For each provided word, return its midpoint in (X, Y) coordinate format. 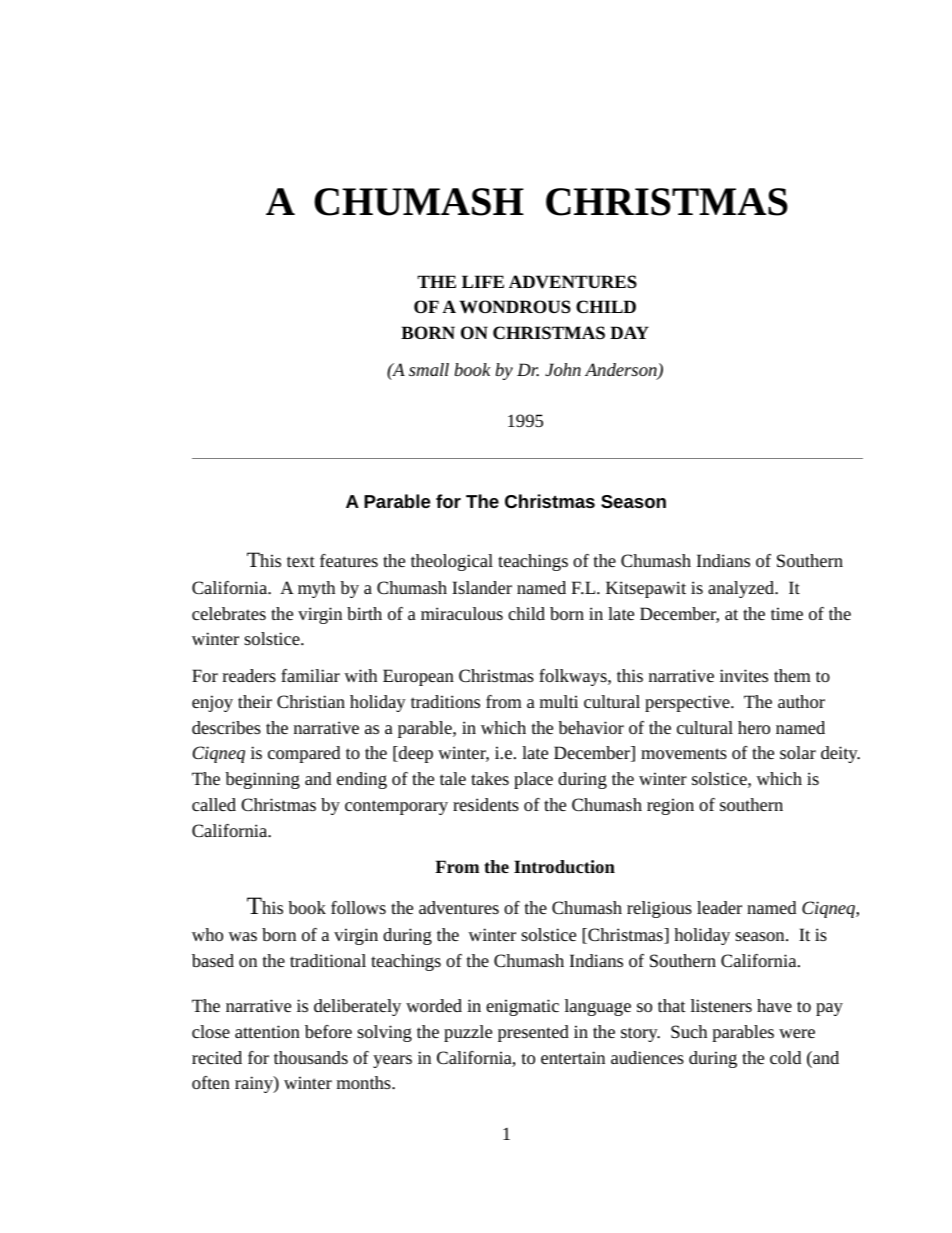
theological (452, 562)
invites (744, 675)
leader (719, 907)
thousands (311, 1057)
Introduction (564, 867)
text (301, 561)
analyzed (742, 589)
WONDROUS (515, 307)
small (429, 369)
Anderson (622, 371)
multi (559, 701)
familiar (310, 675)
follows (358, 907)
